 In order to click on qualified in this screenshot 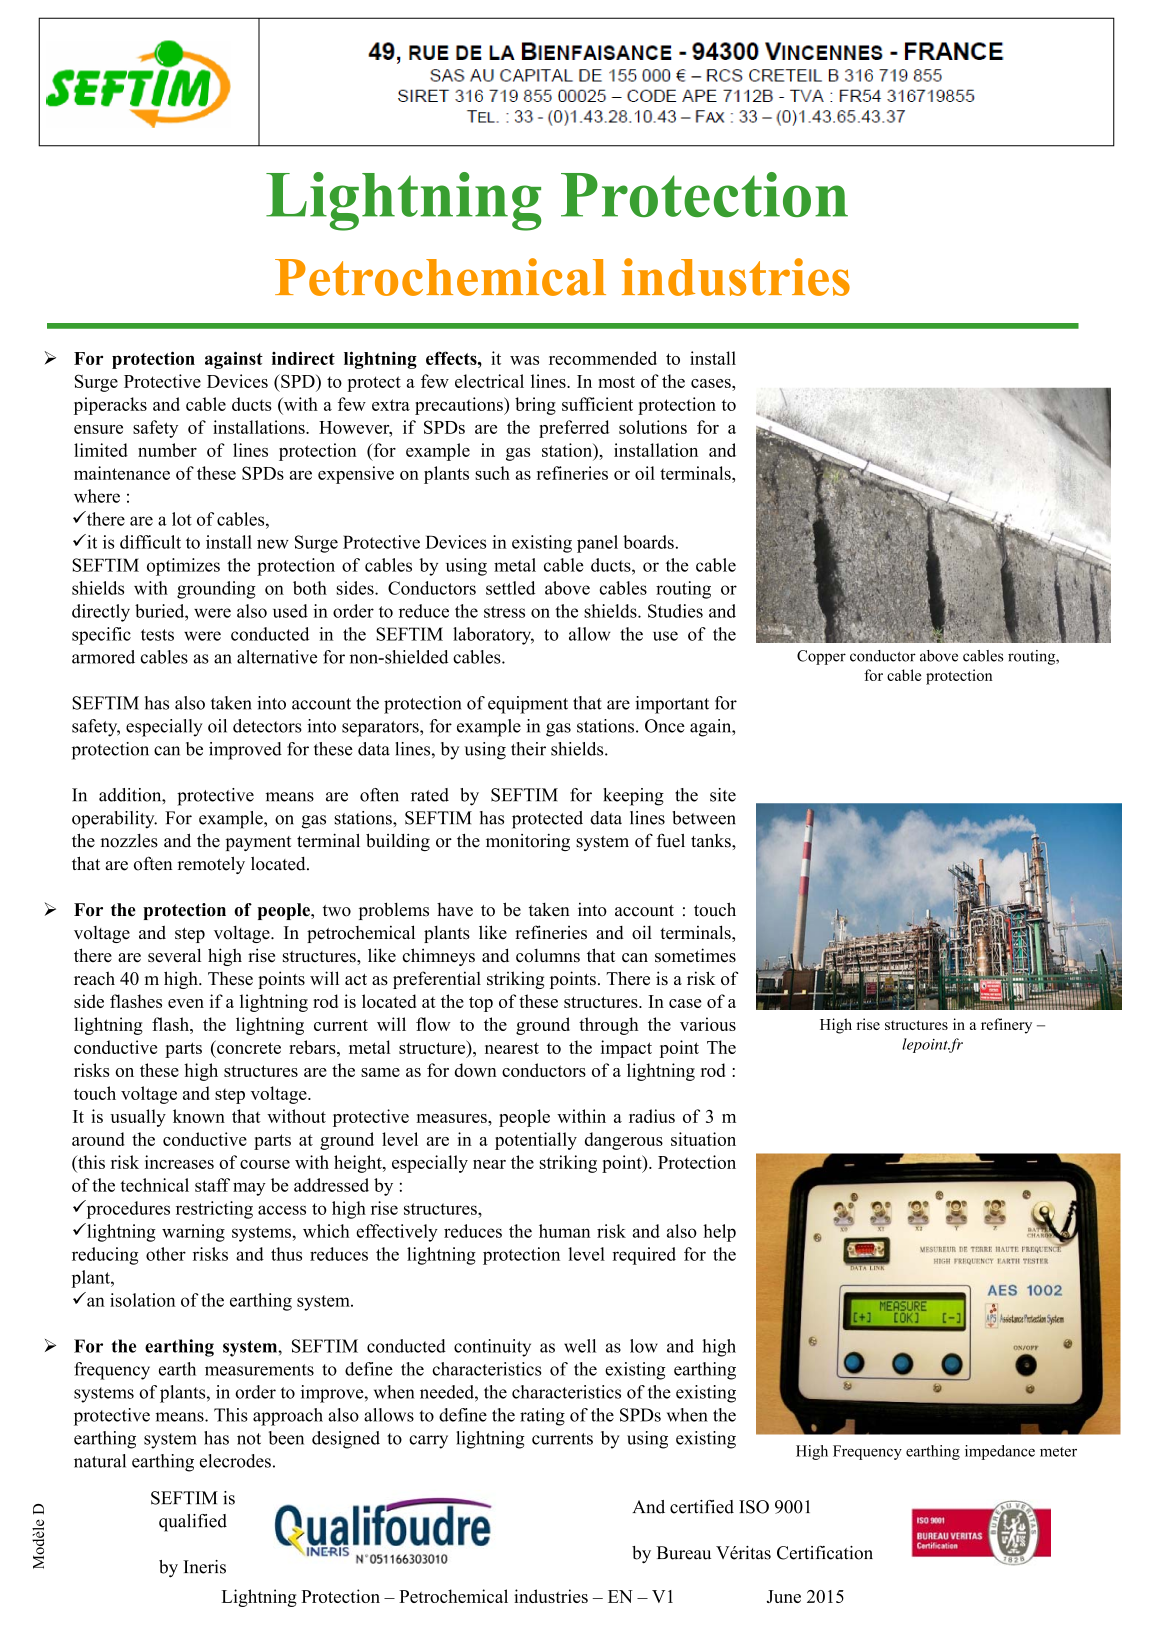, I will do `click(193, 1523)`.
